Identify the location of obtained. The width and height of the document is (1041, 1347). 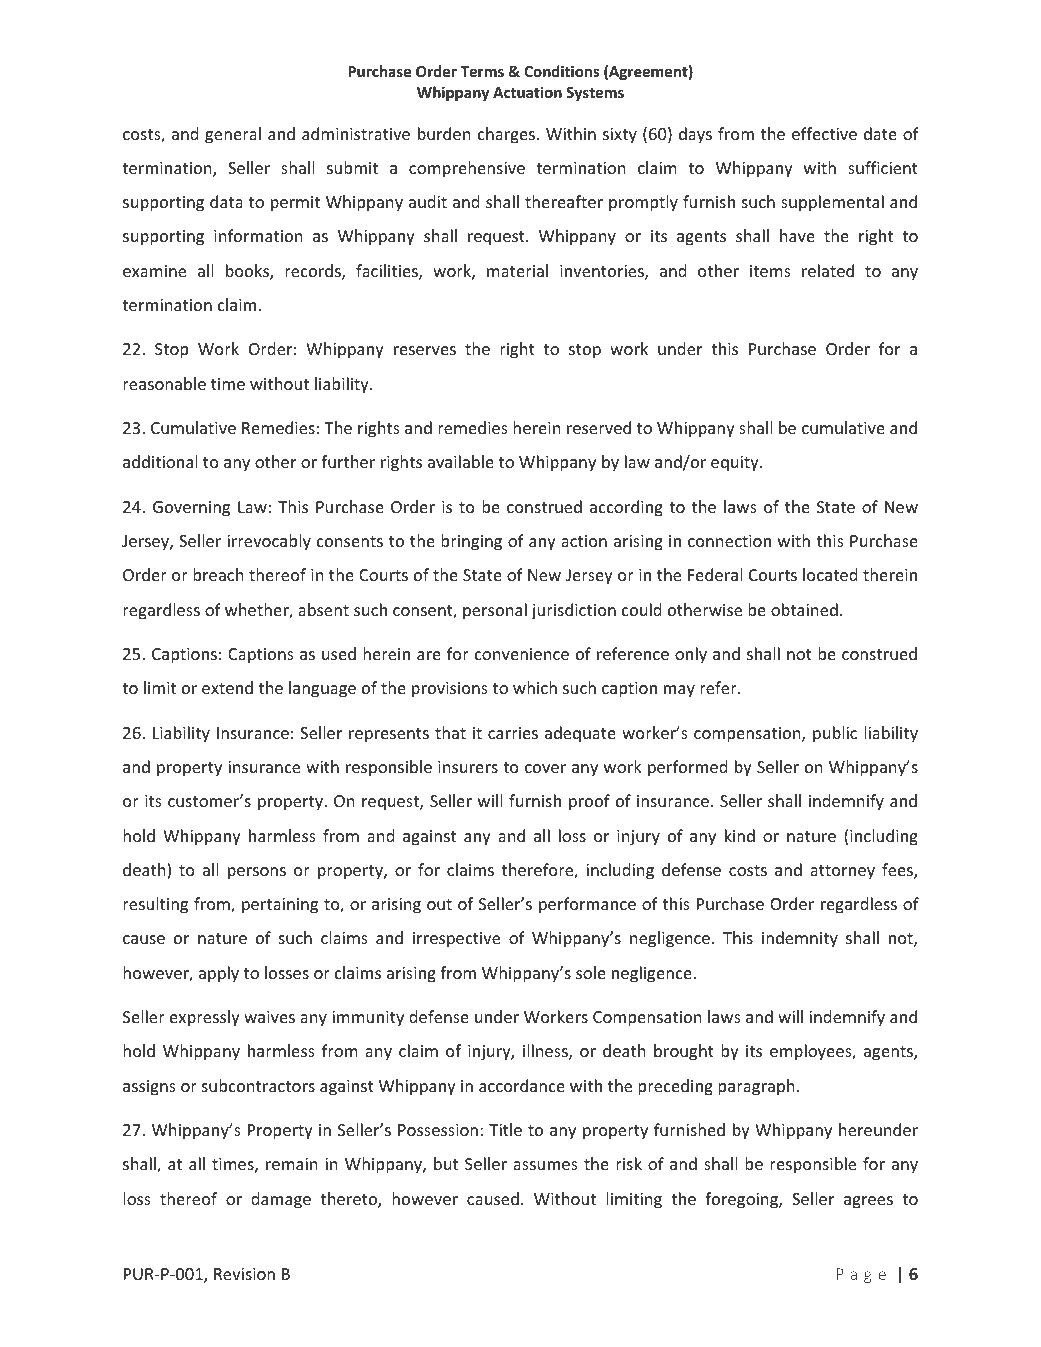
(804, 609).
